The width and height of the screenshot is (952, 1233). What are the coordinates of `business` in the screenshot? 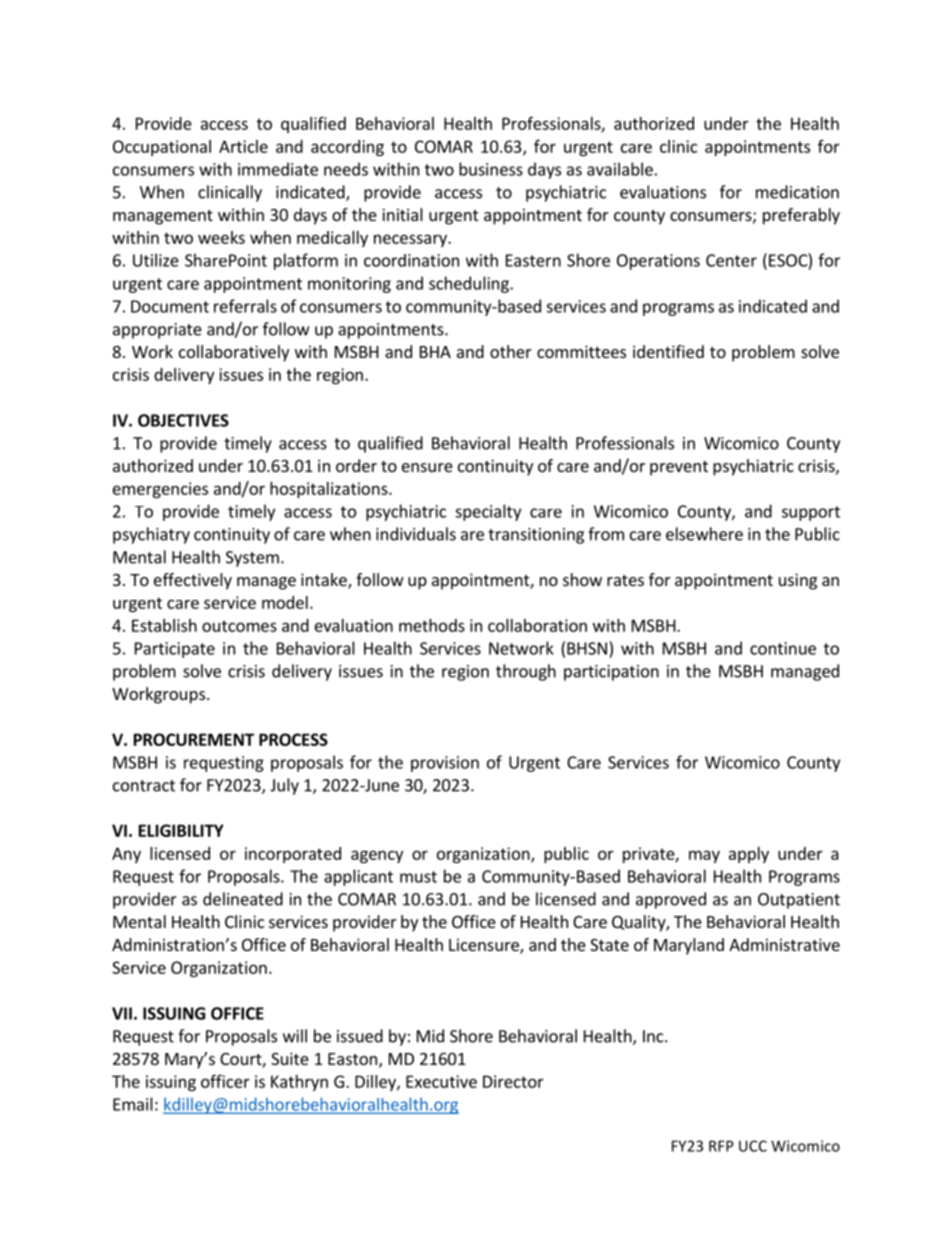 It's located at (491, 169).
